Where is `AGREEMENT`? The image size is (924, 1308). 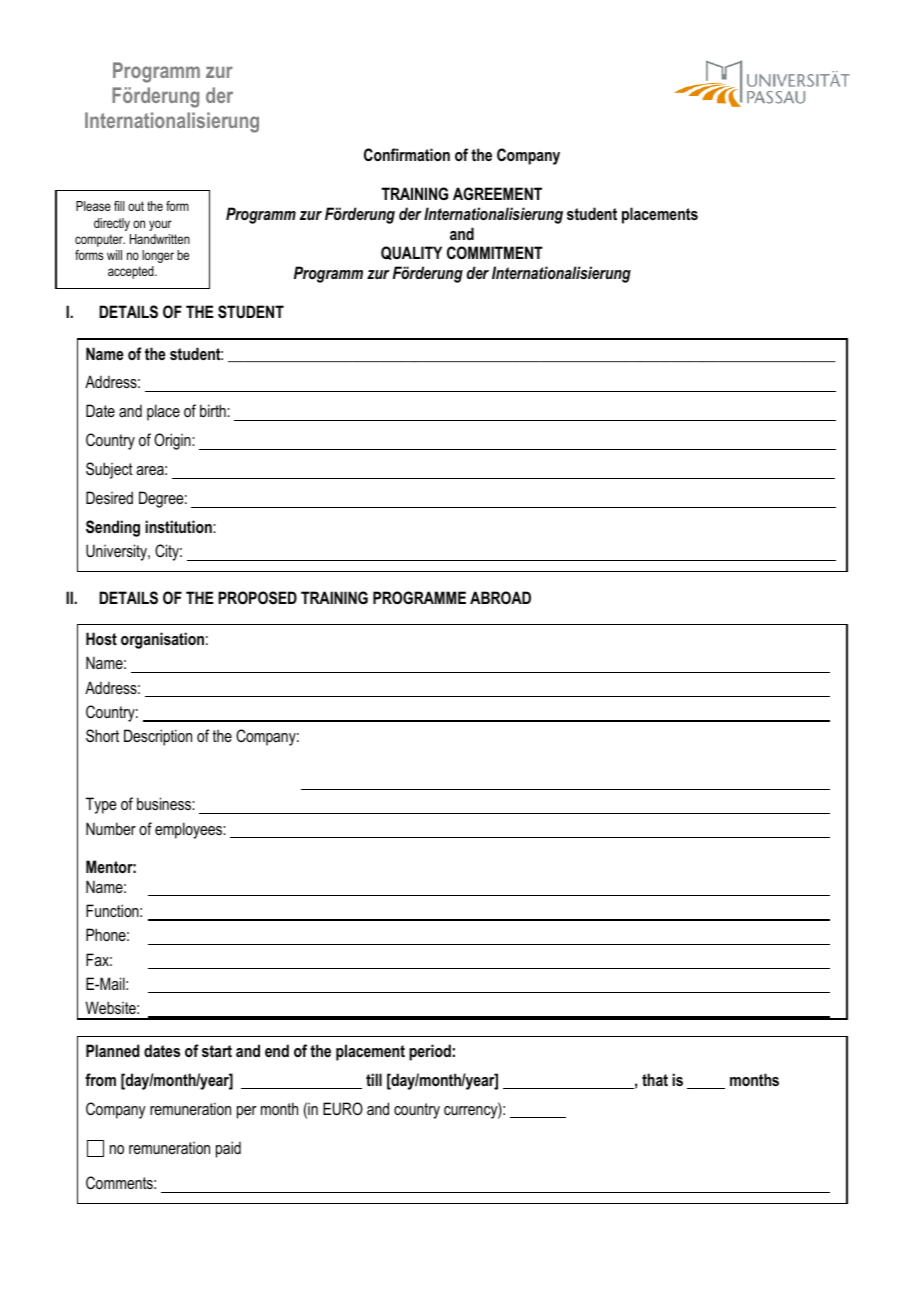
AGREEMENT is located at coordinates (497, 193).
